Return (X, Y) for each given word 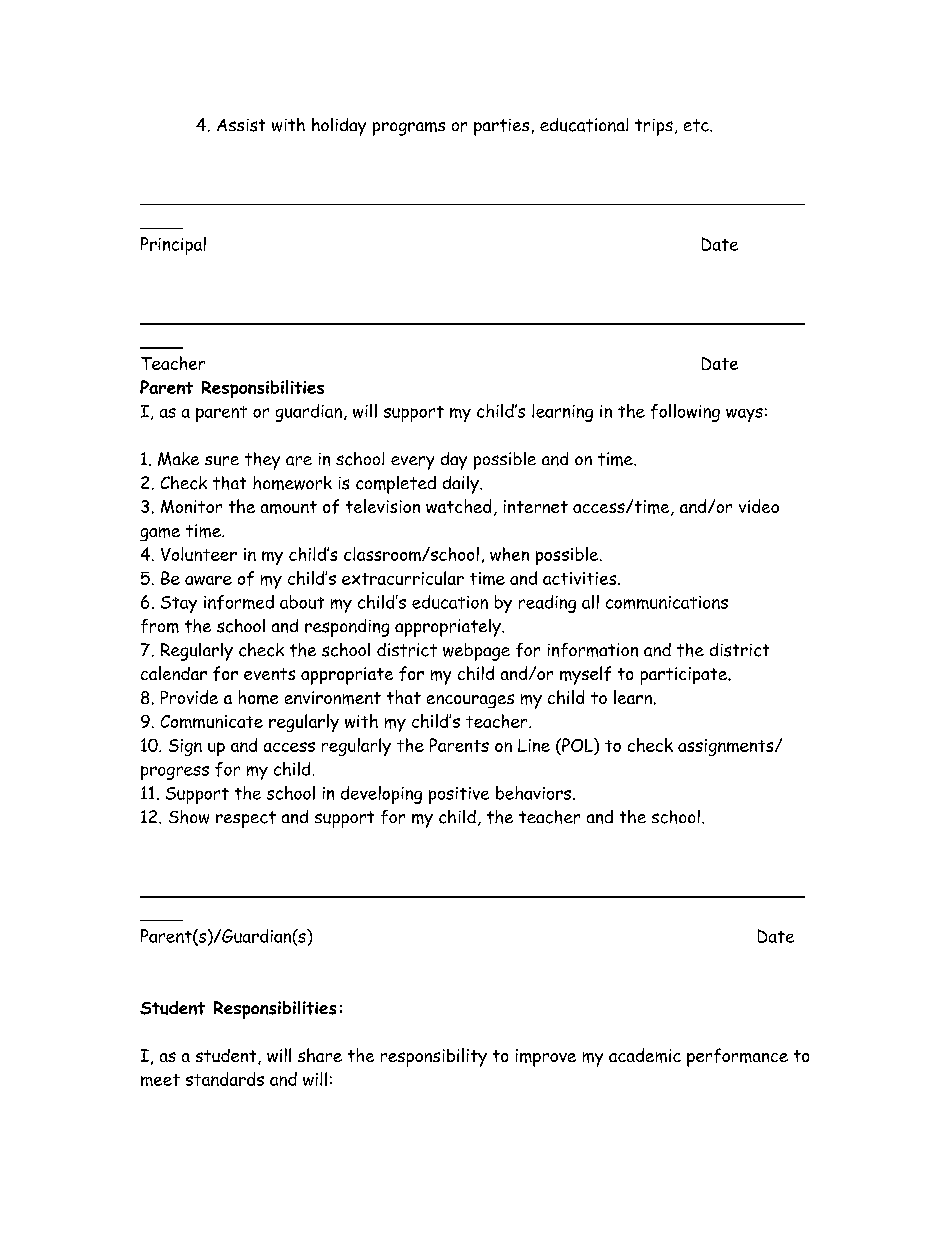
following (685, 413)
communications (667, 602)
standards (225, 1079)
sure (222, 461)
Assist (241, 125)
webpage (476, 652)
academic (645, 1055)
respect (246, 819)
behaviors (533, 793)
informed (239, 602)
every (412, 463)
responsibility (434, 1057)
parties (501, 127)
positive (459, 795)
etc (697, 125)
